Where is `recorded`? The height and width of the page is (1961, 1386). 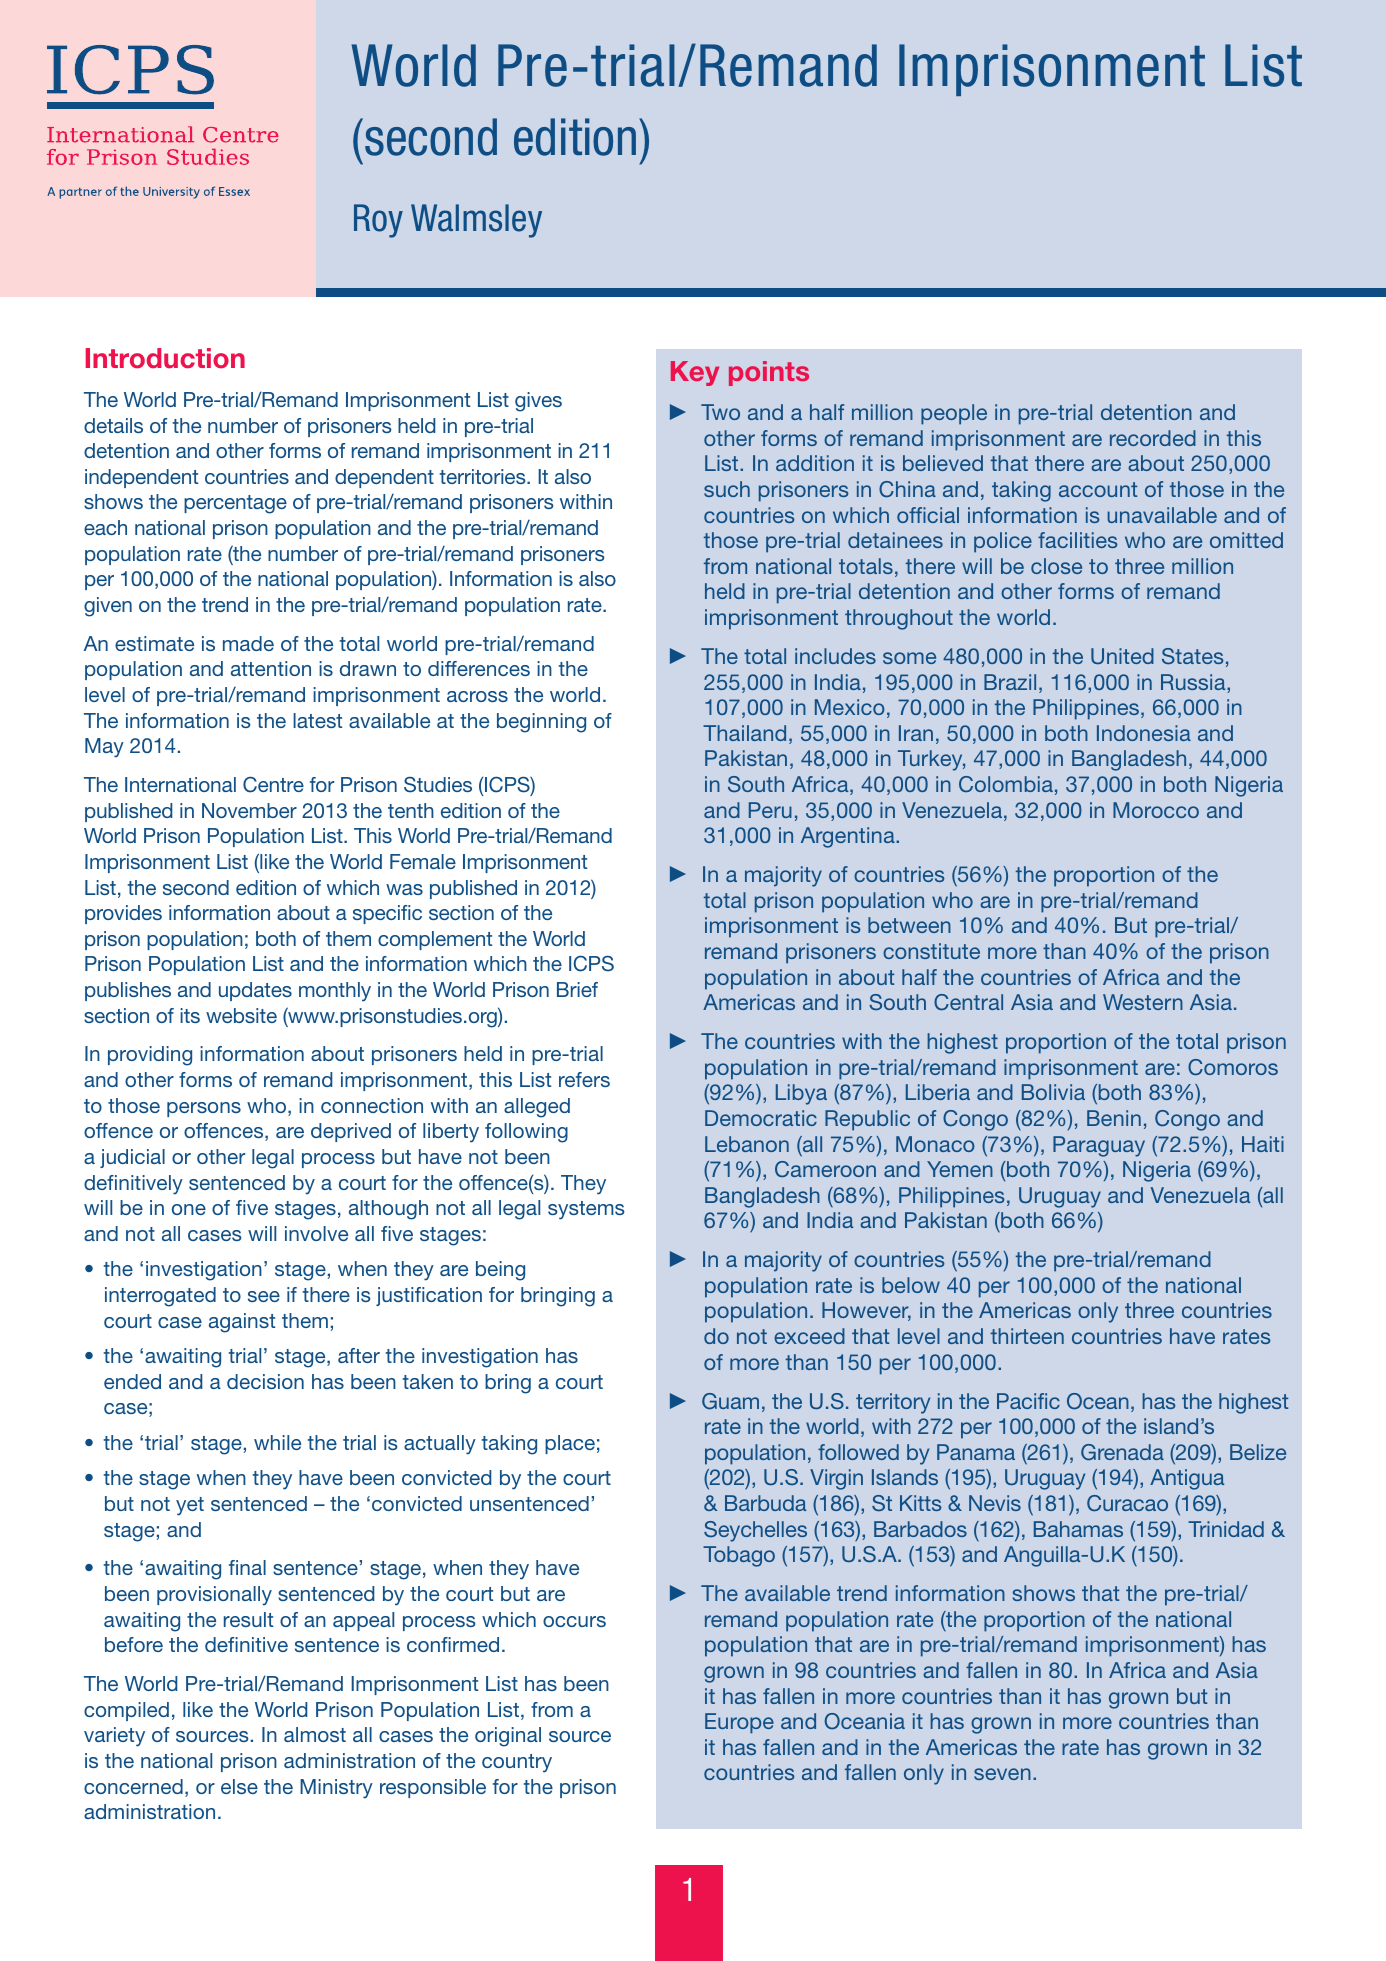 recorded is located at coordinates (1153, 438).
